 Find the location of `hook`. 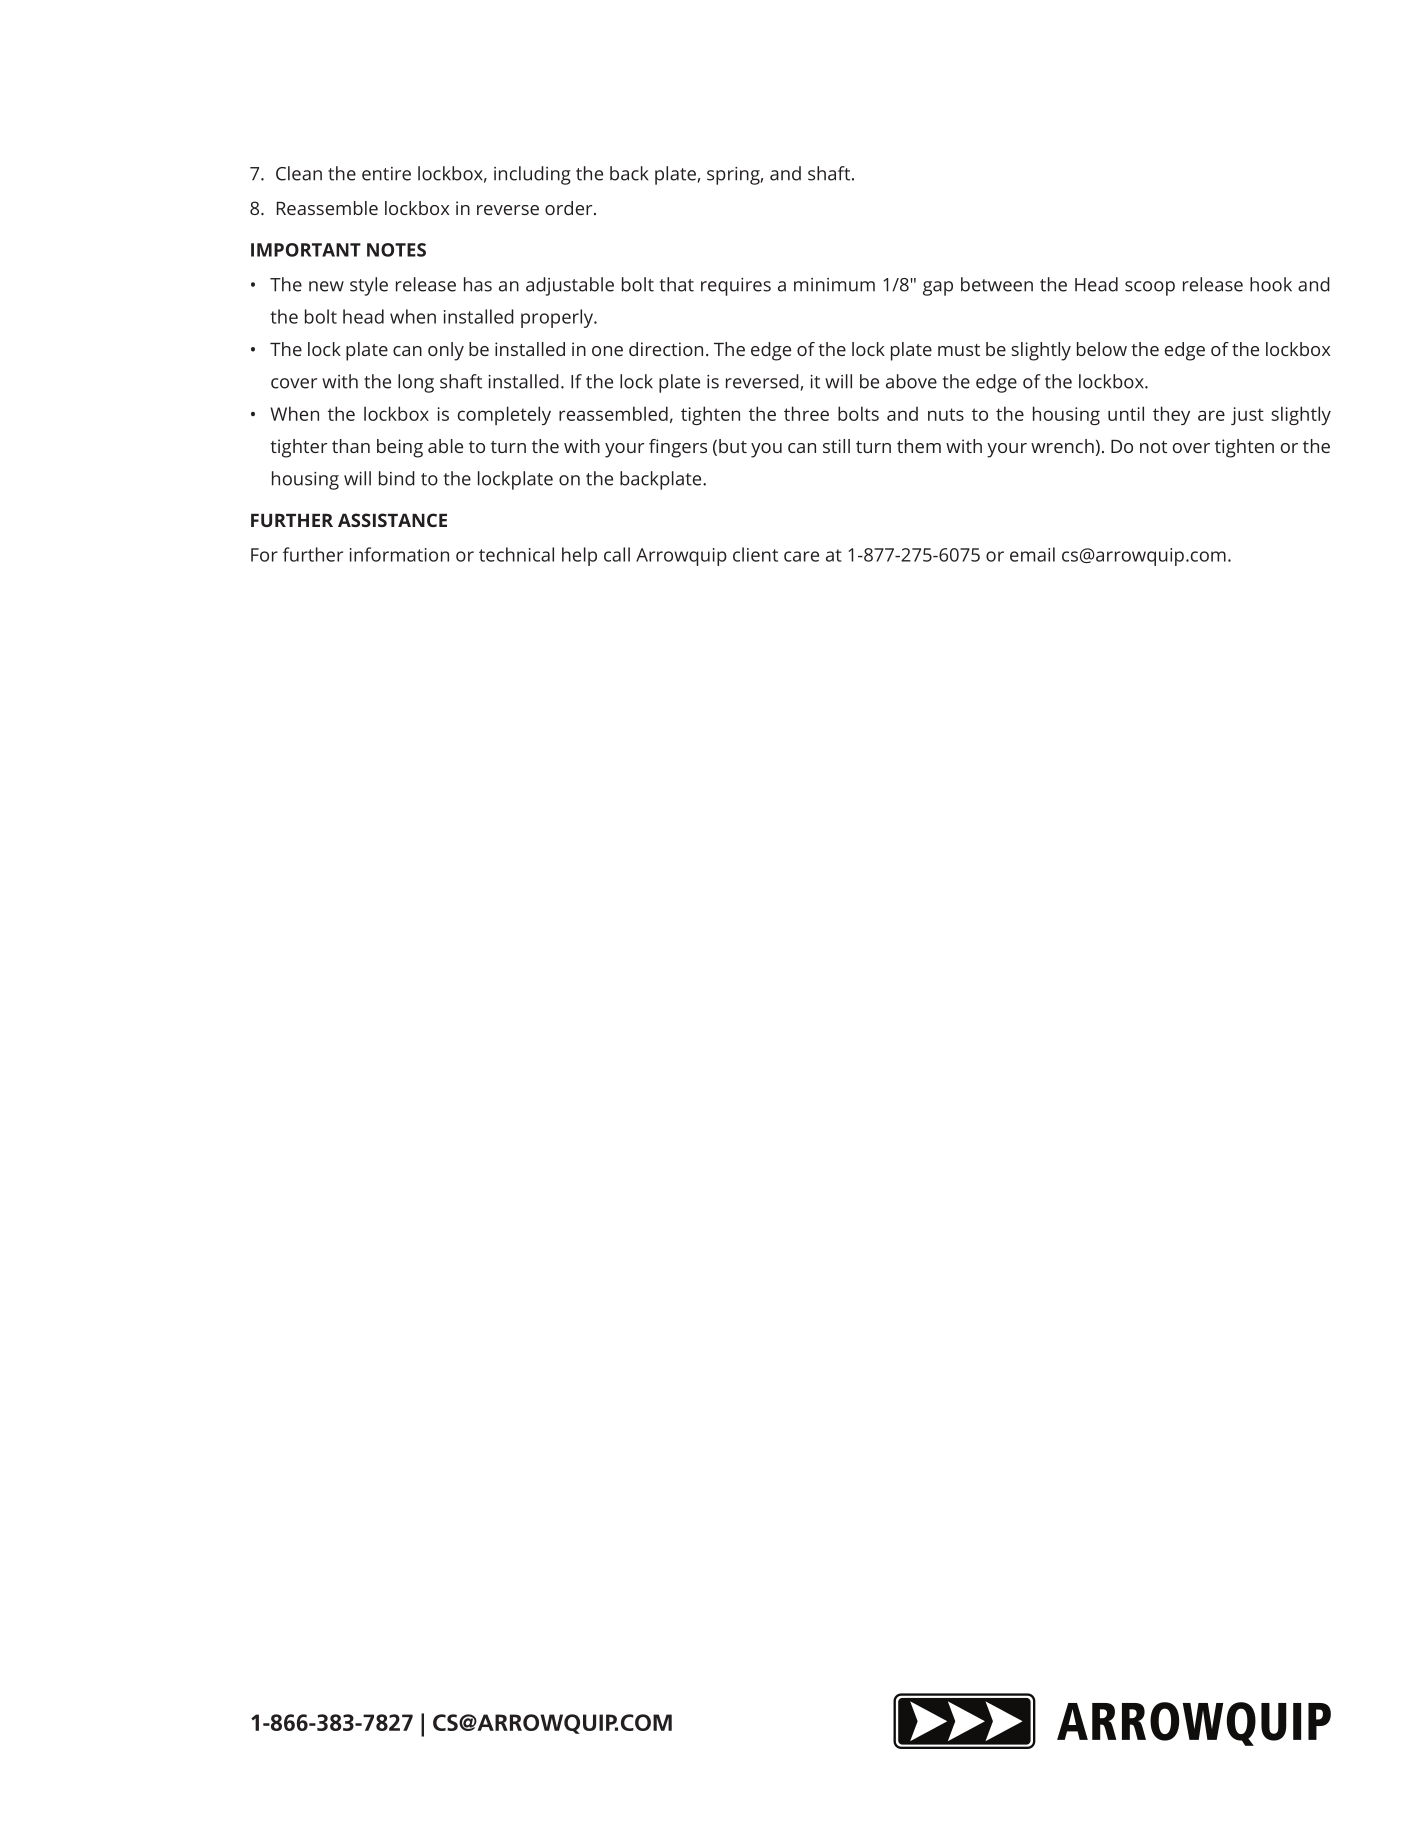

hook is located at coordinates (1271, 284).
